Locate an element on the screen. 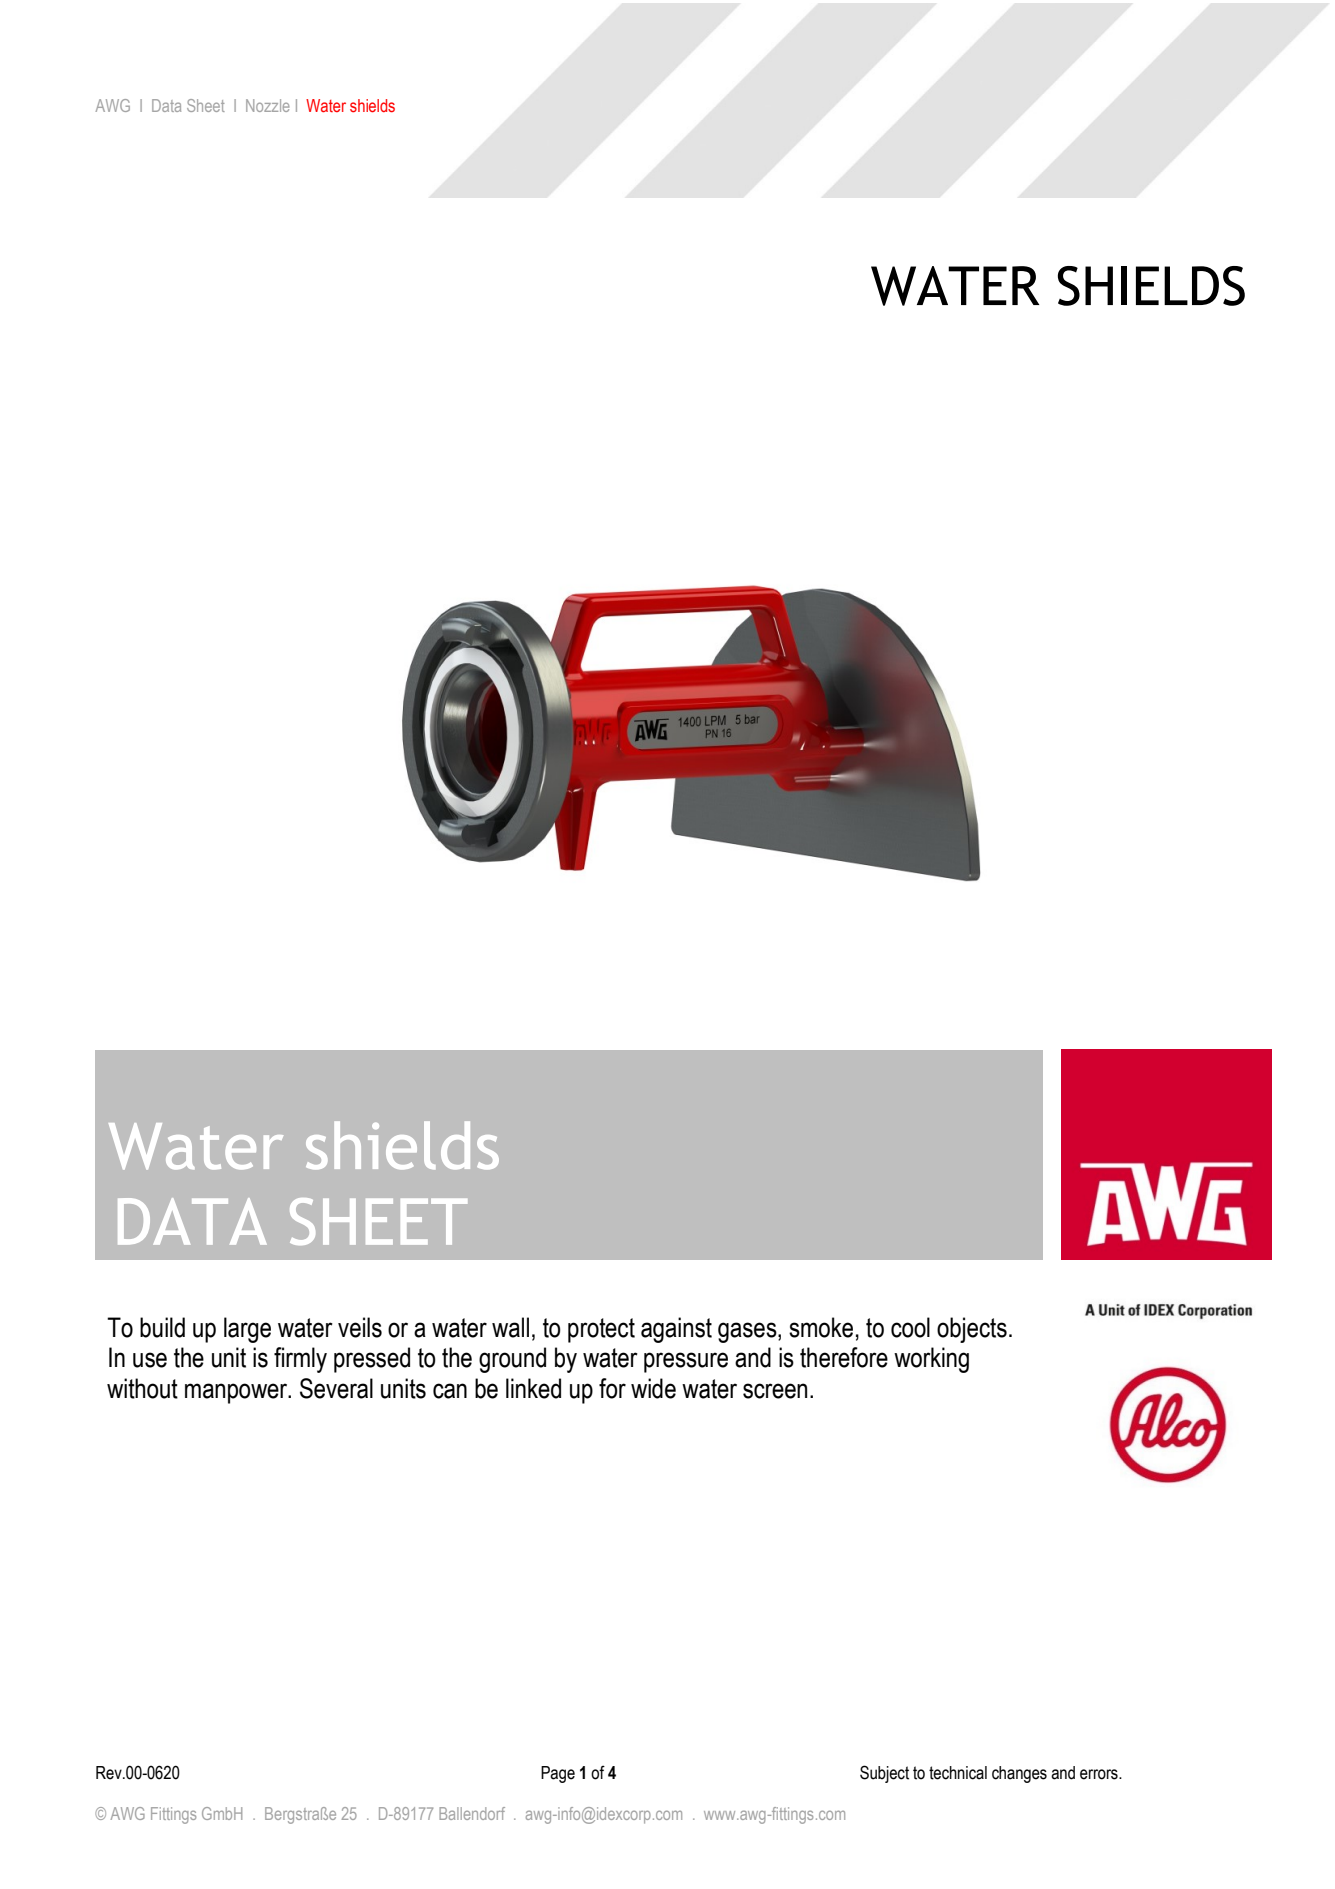 The image size is (1335, 1889). wide is located at coordinates (653, 1388).
